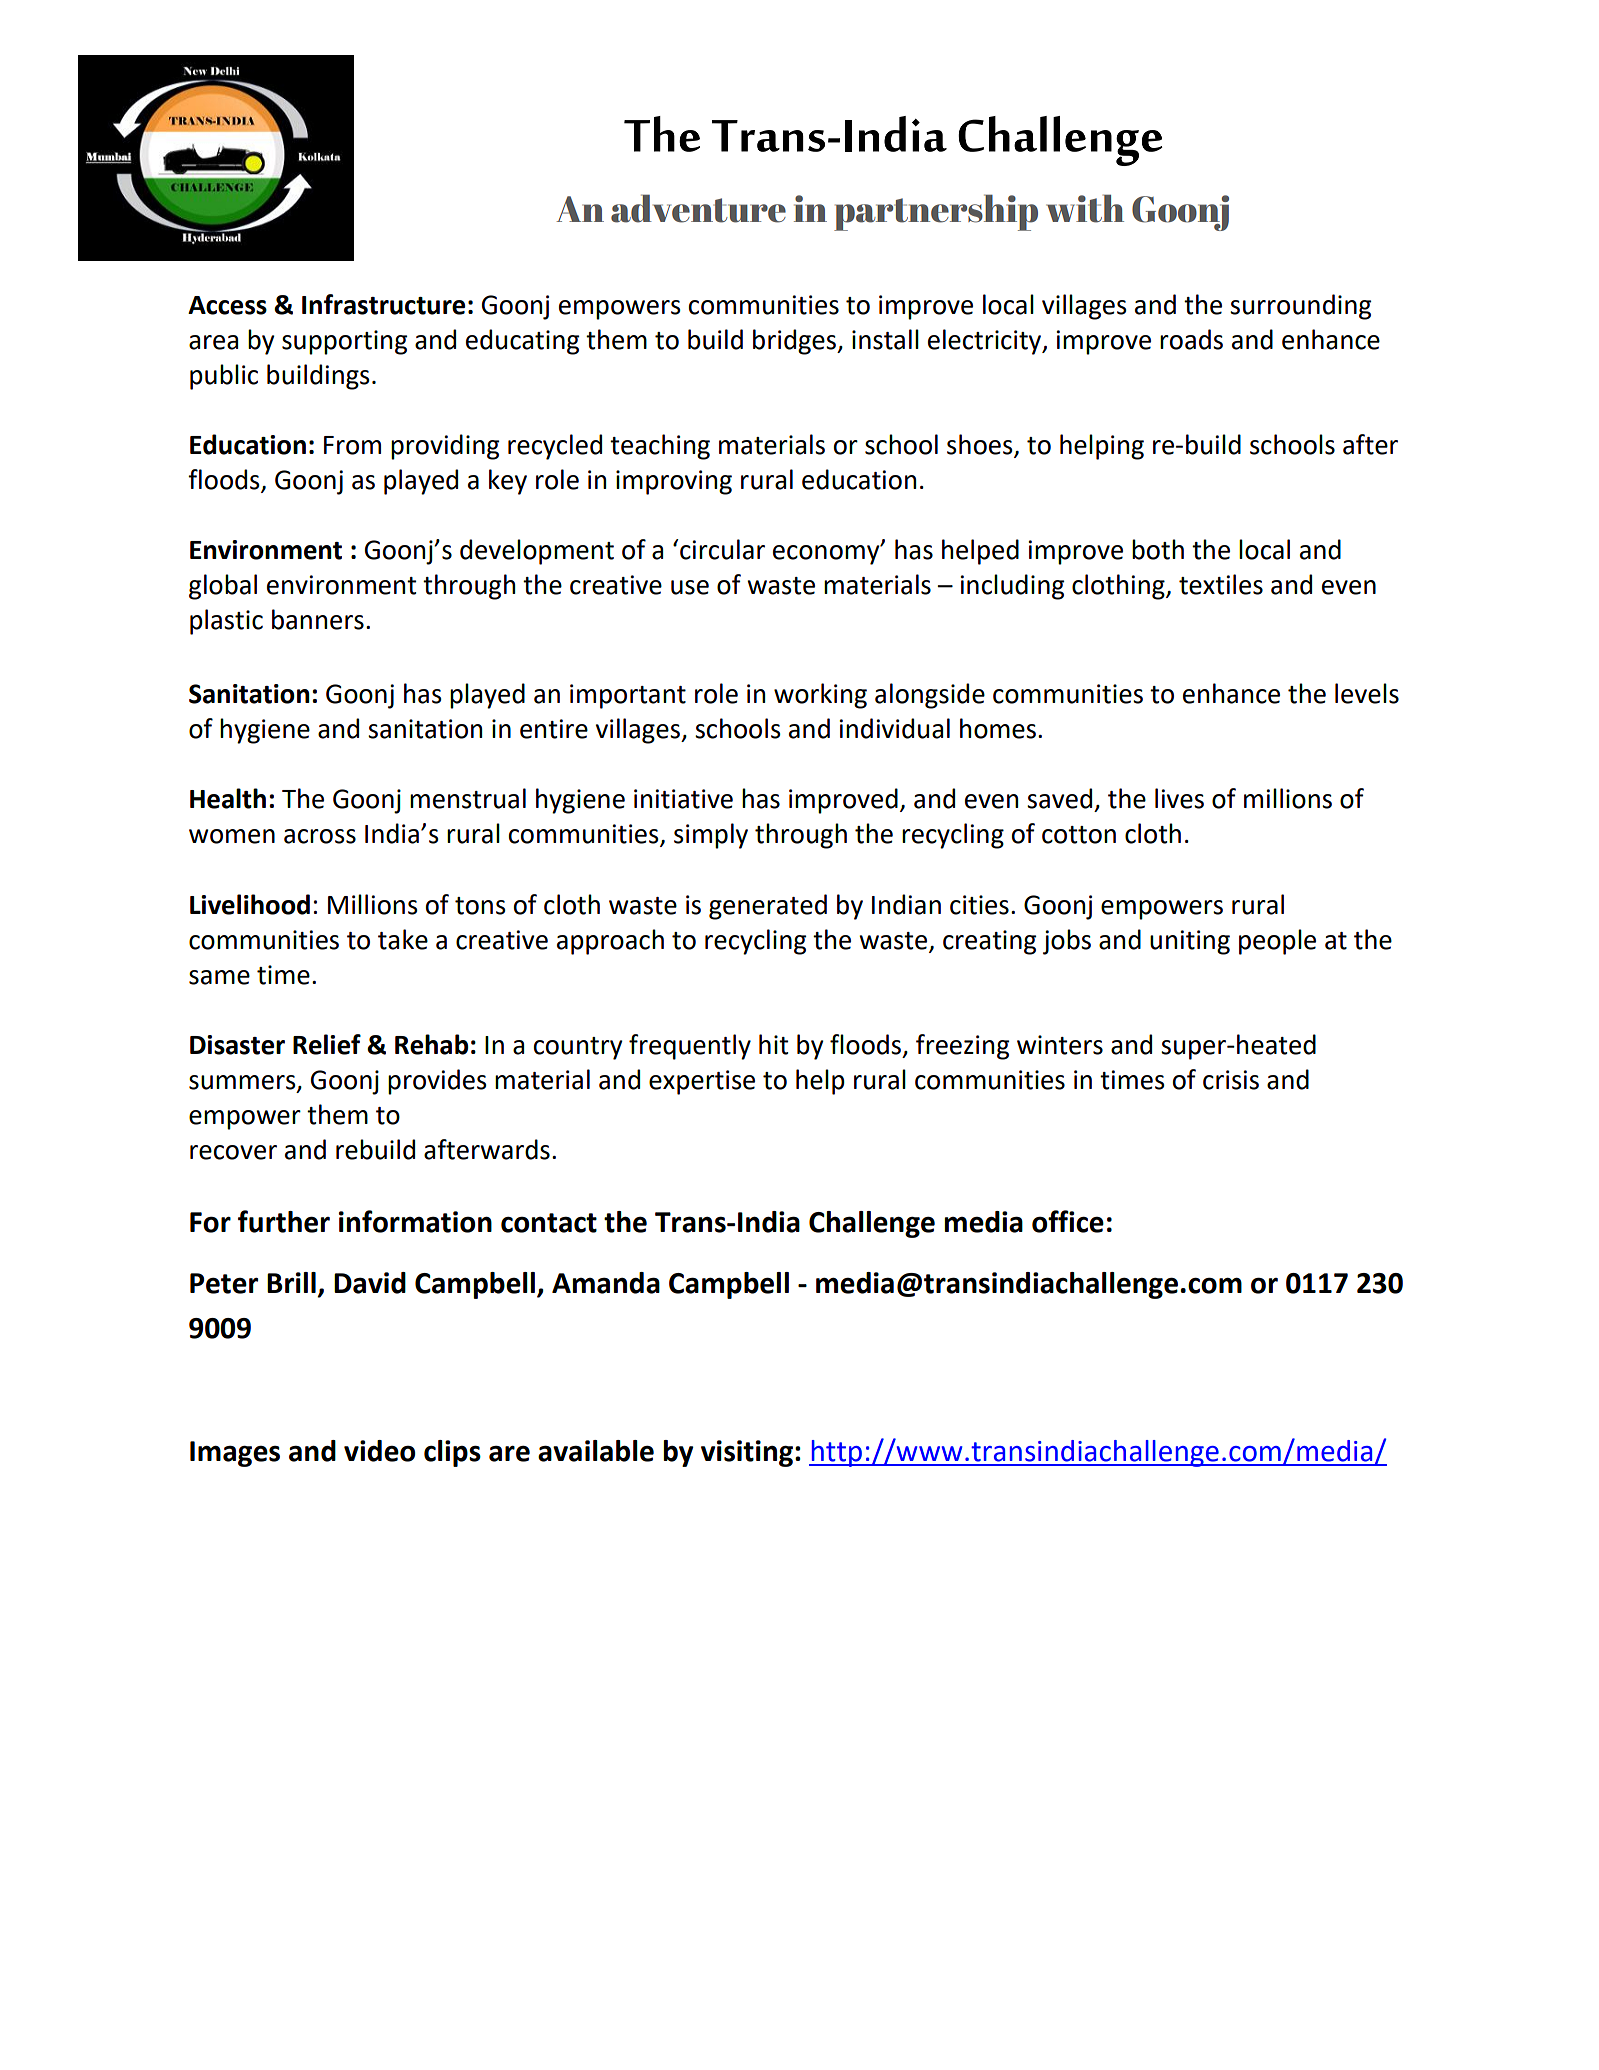  Describe the element at coordinates (1300, 307) in the document. I see `surrounding` at that location.
